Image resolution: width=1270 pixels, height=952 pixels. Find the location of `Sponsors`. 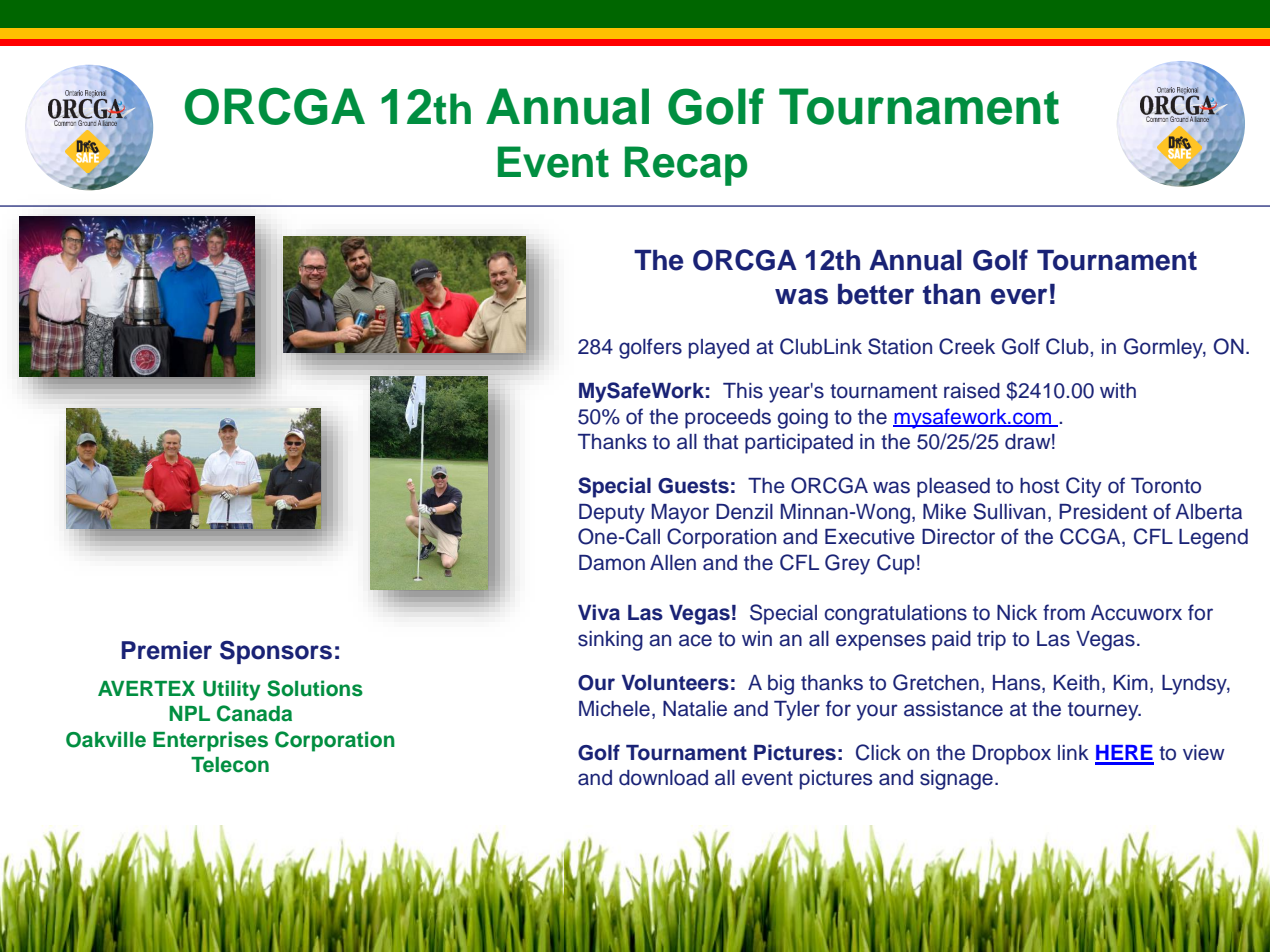

Sponsors is located at coordinates (276, 652).
